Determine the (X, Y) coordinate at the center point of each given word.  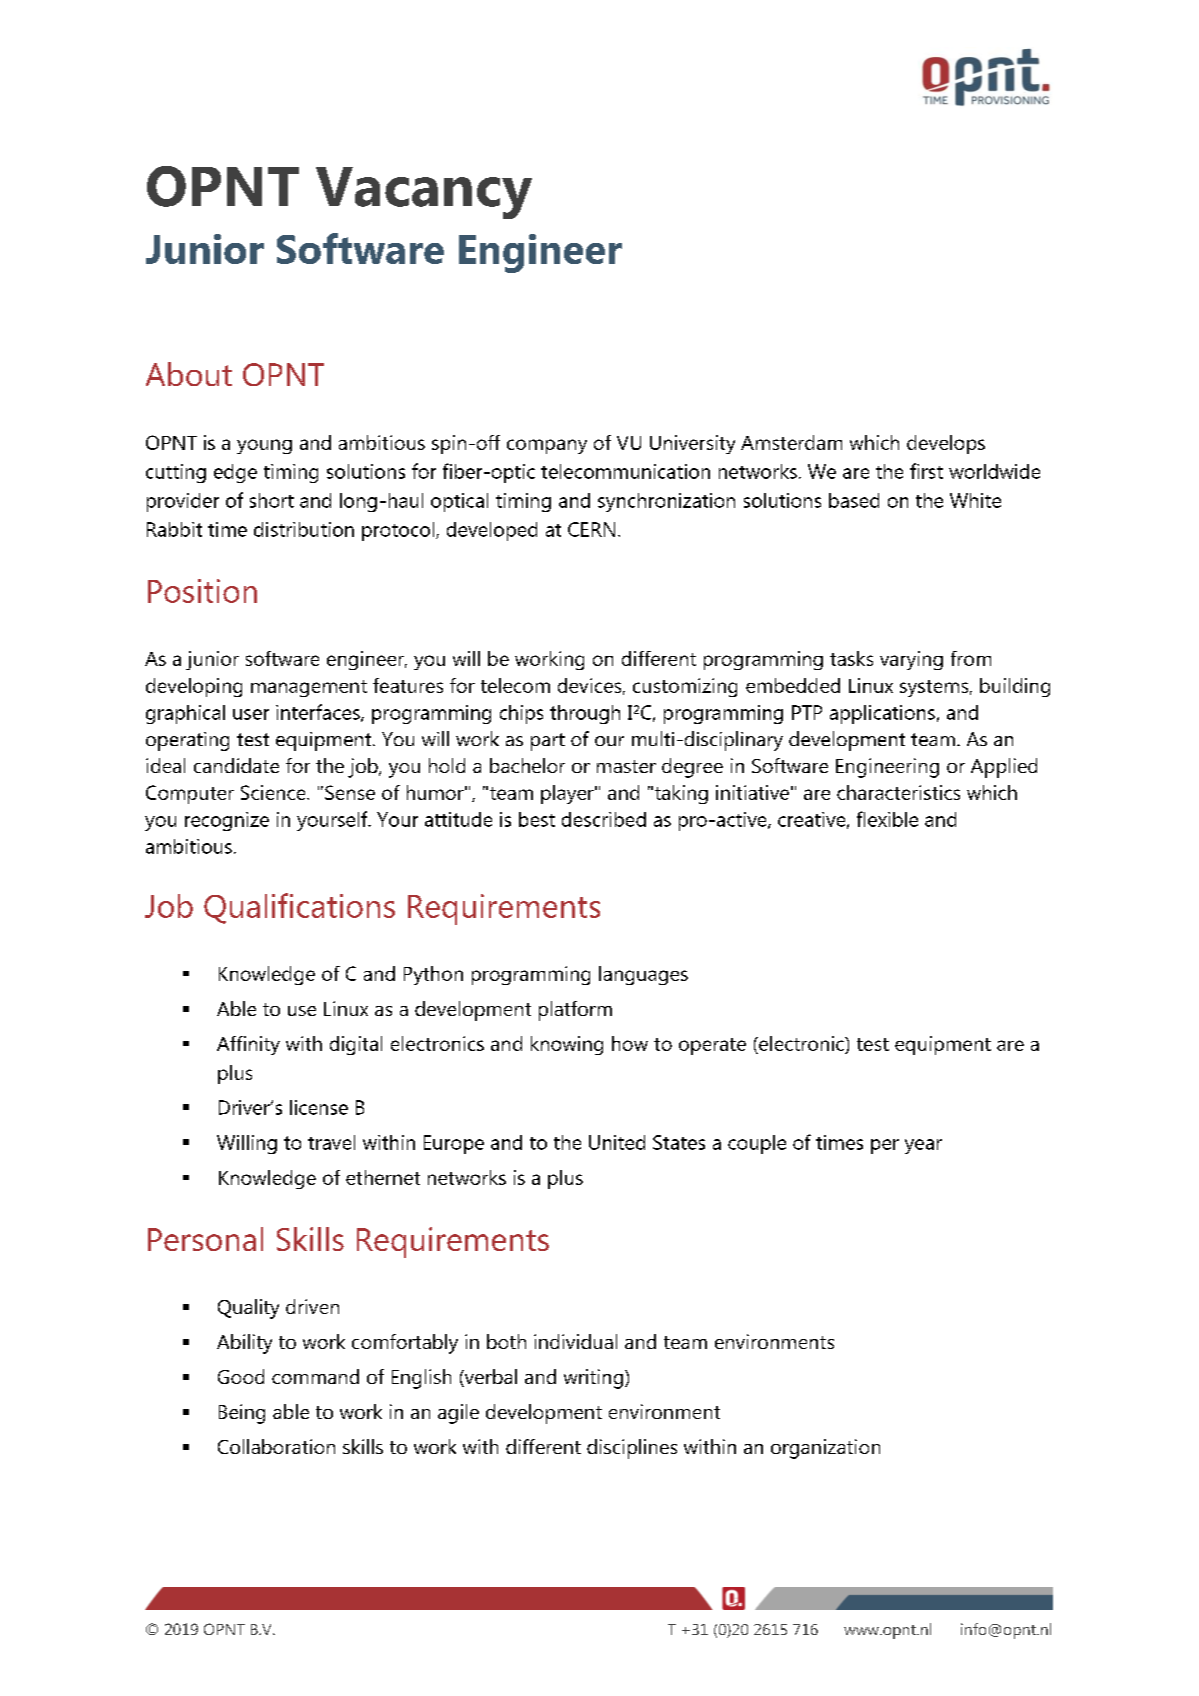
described (604, 819)
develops (946, 444)
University (692, 444)
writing (593, 1379)
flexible (887, 819)
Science (274, 792)
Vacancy (424, 193)
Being (242, 1414)
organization (825, 1449)
